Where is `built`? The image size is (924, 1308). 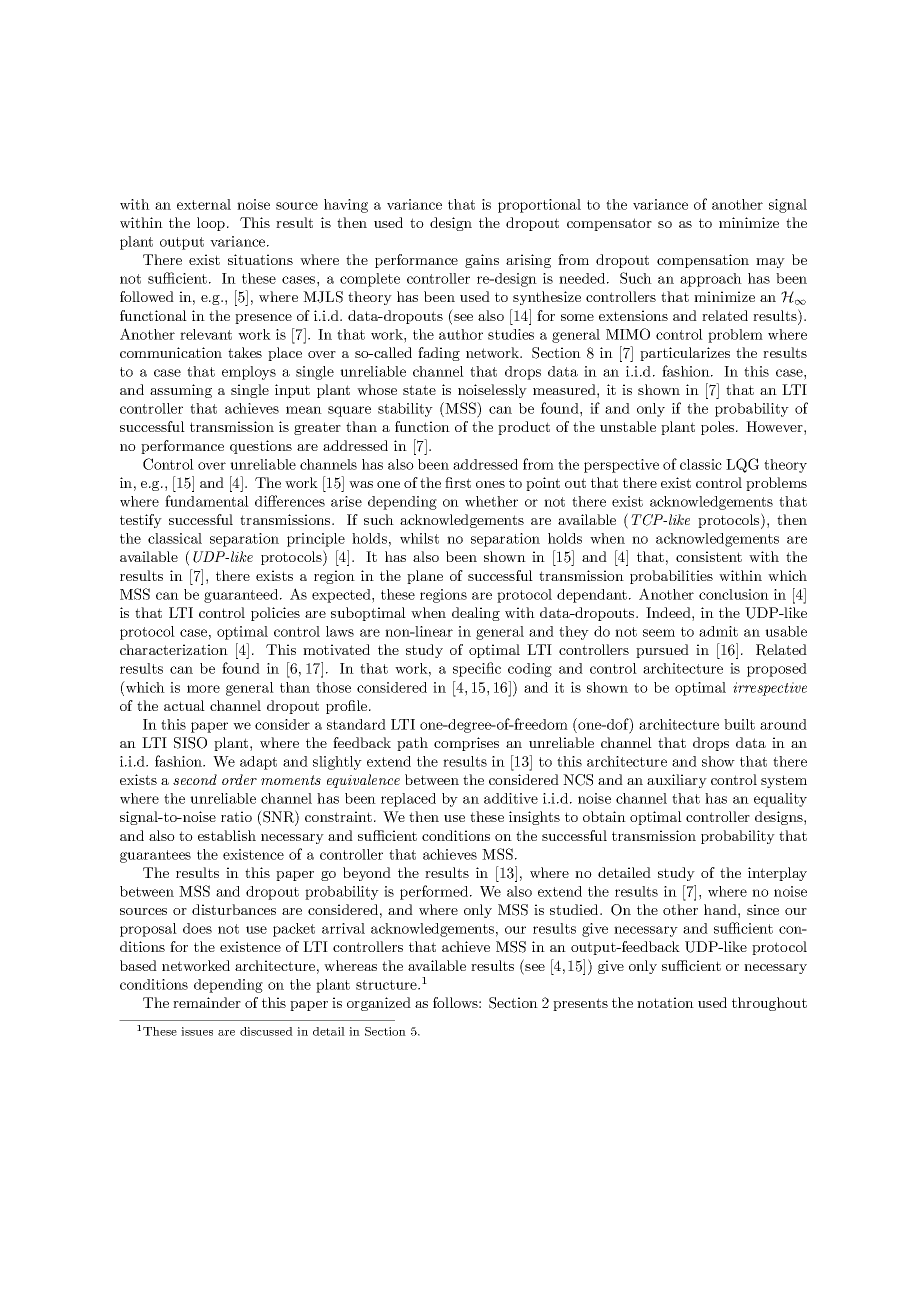 built is located at coordinates (739, 724).
